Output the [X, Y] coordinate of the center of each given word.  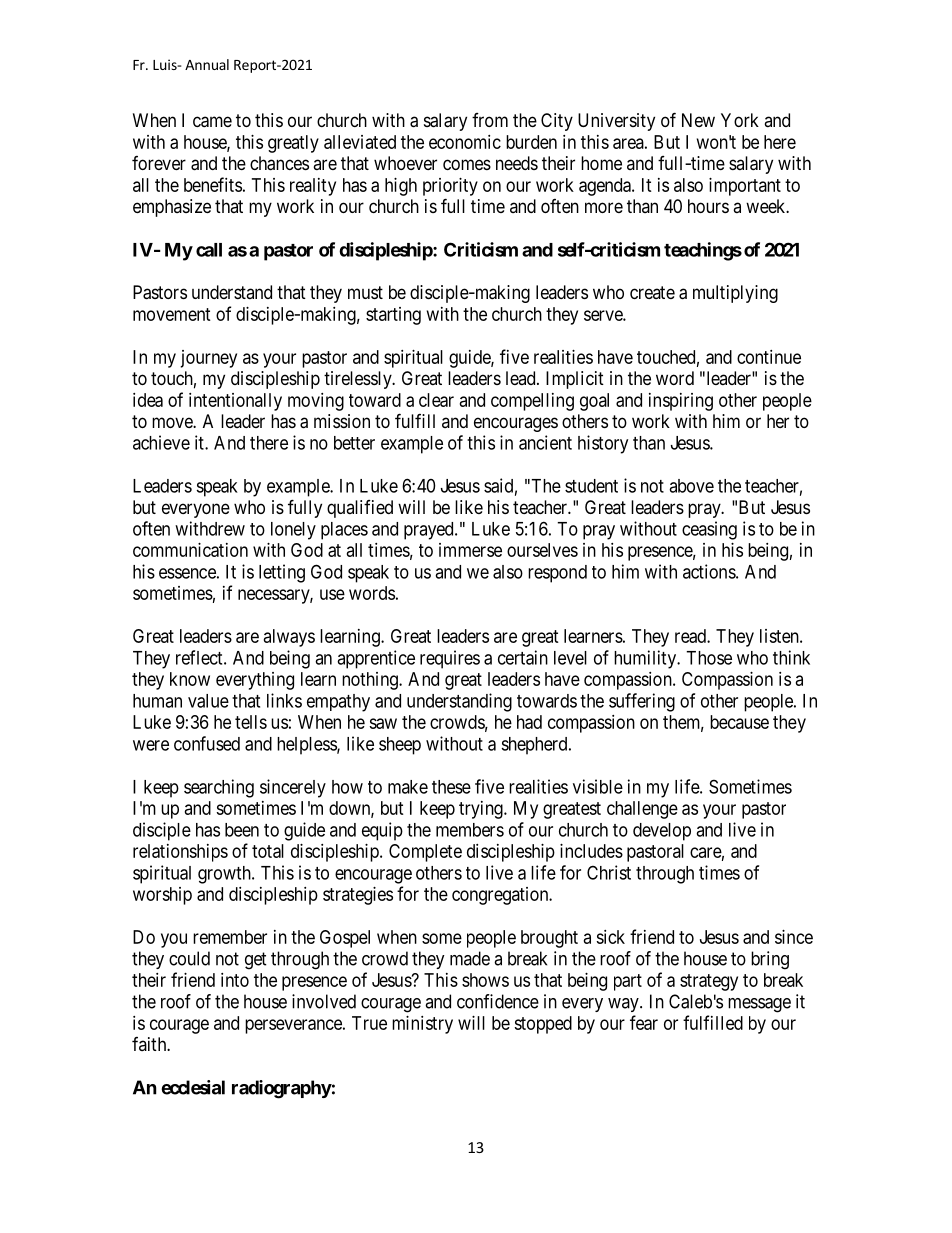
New [698, 120]
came [212, 122]
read [691, 636]
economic [465, 142]
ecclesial [193, 1087]
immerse [470, 550]
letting [282, 573]
